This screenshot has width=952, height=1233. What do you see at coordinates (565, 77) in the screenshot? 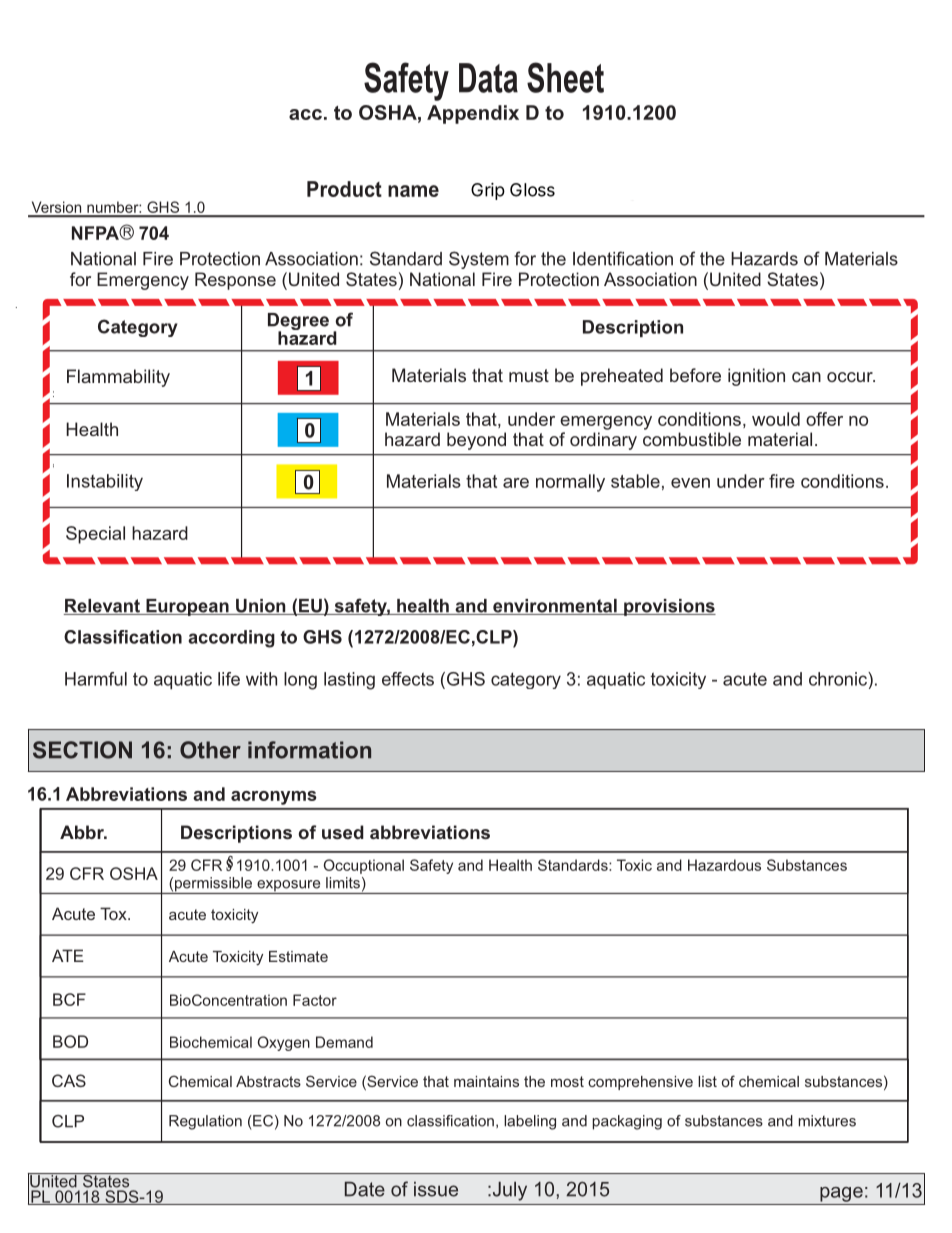
I see `Sheet` at bounding box center [565, 77].
